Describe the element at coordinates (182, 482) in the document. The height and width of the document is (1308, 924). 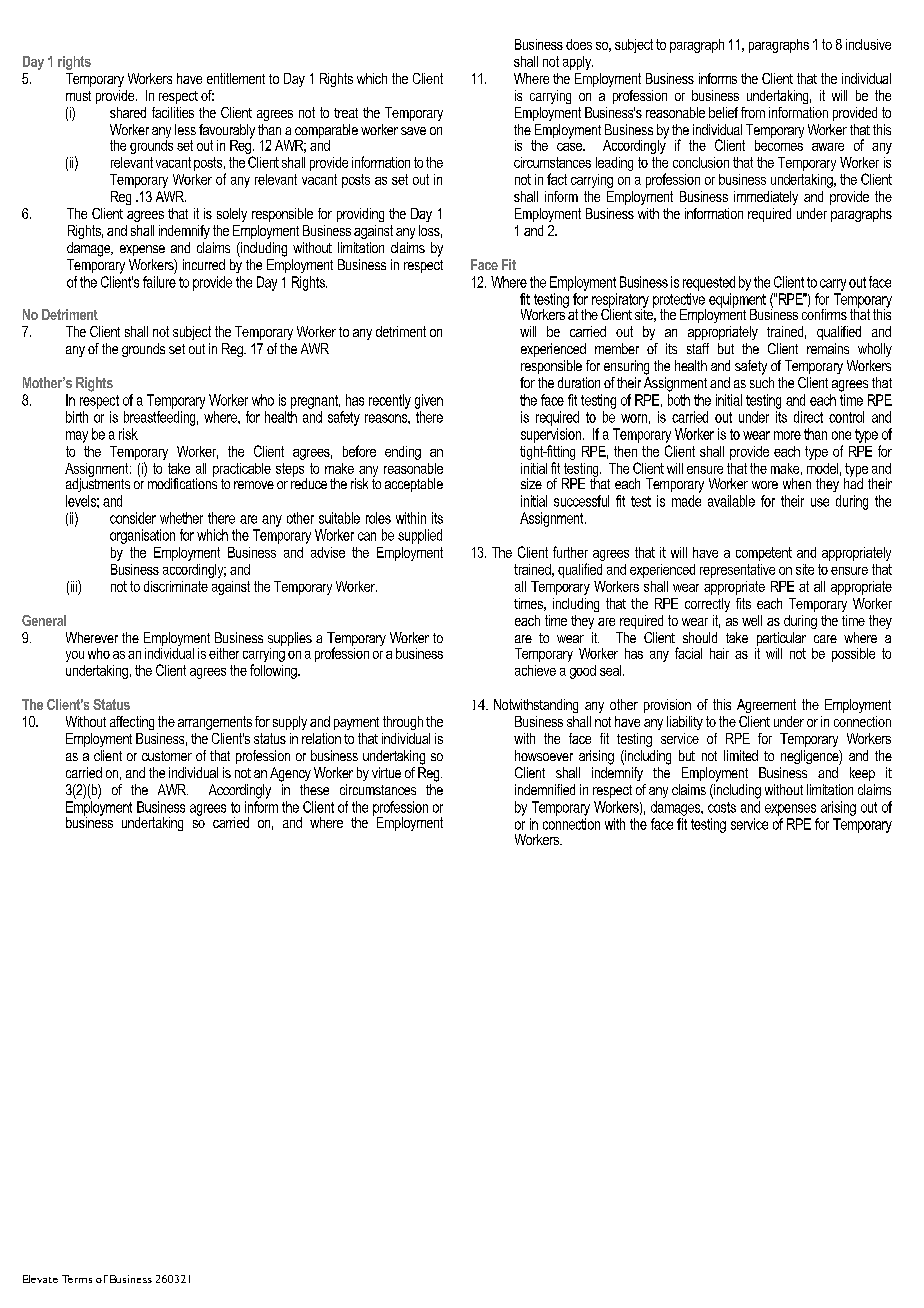
I see `modifications` at that location.
